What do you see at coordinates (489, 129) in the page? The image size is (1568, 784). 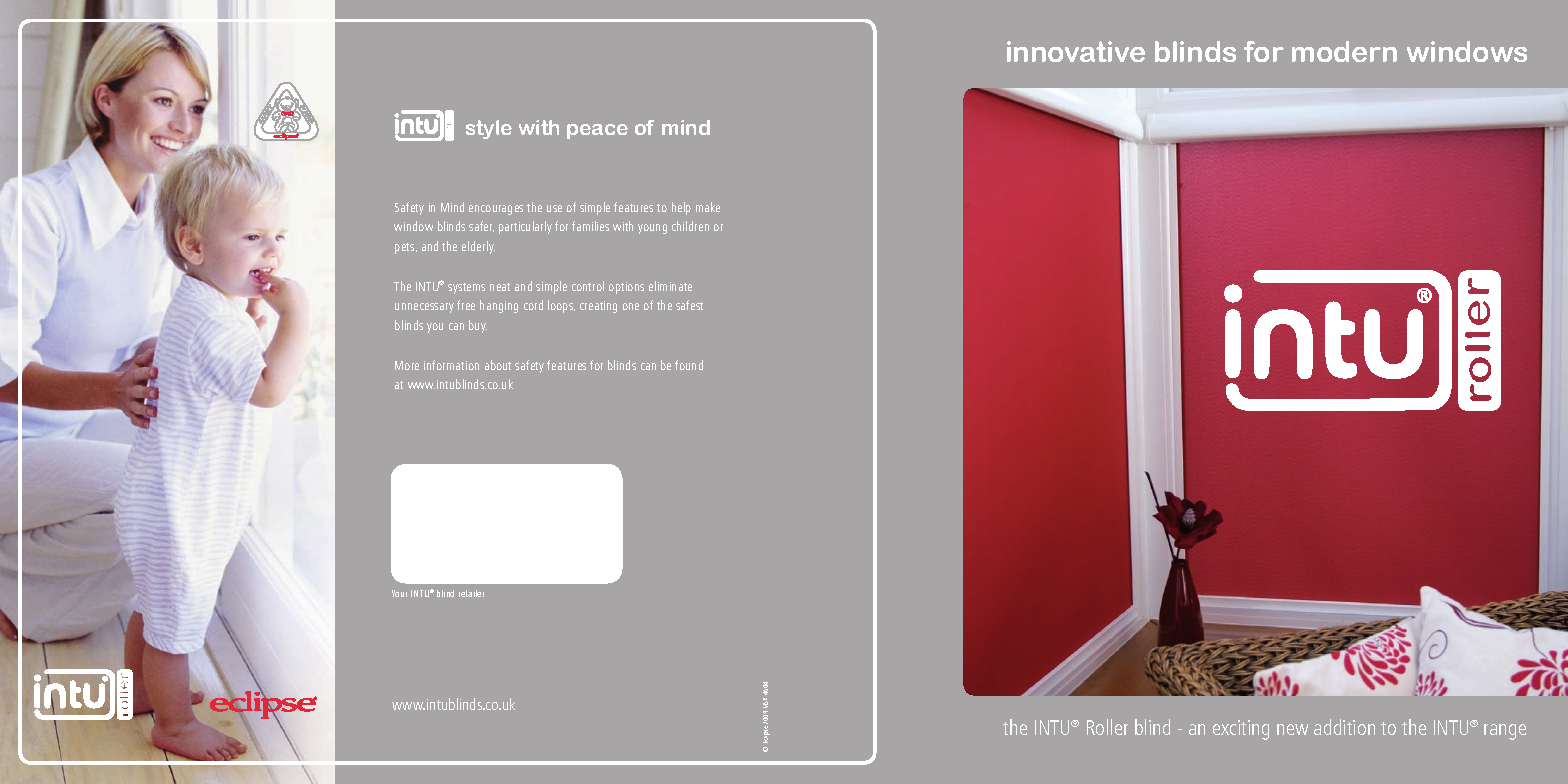 I see `style` at bounding box center [489, 129].
